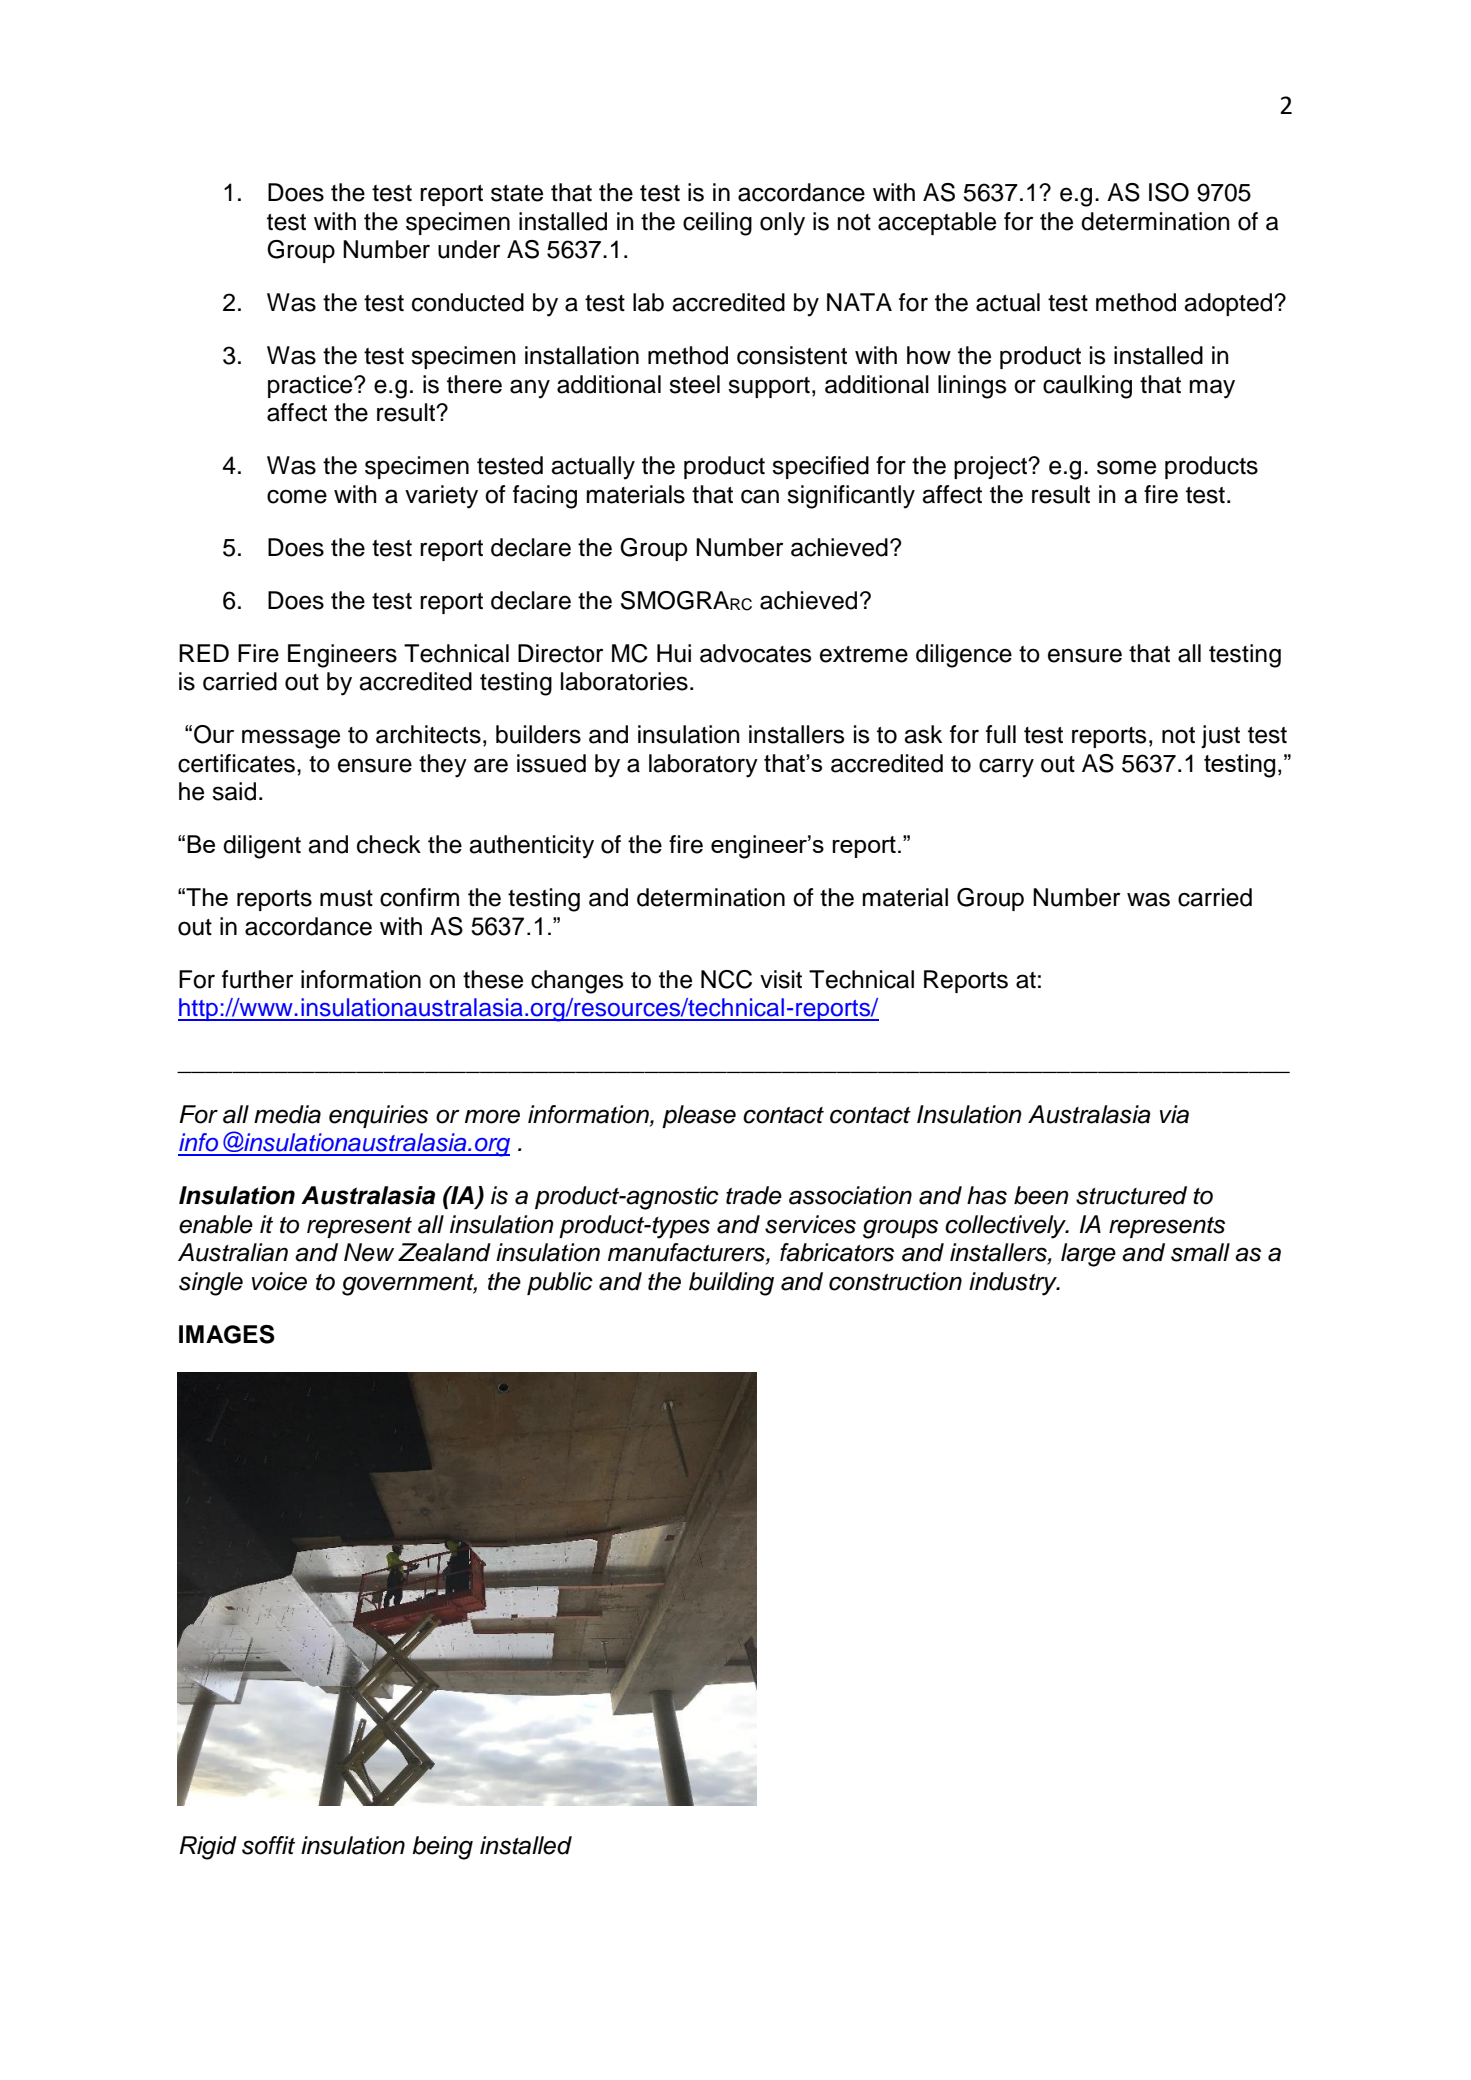 The image size is (1471, 2080). Describe the element at coordinates (1014, 1284) in the screenshot. I see `industry` at that location.
